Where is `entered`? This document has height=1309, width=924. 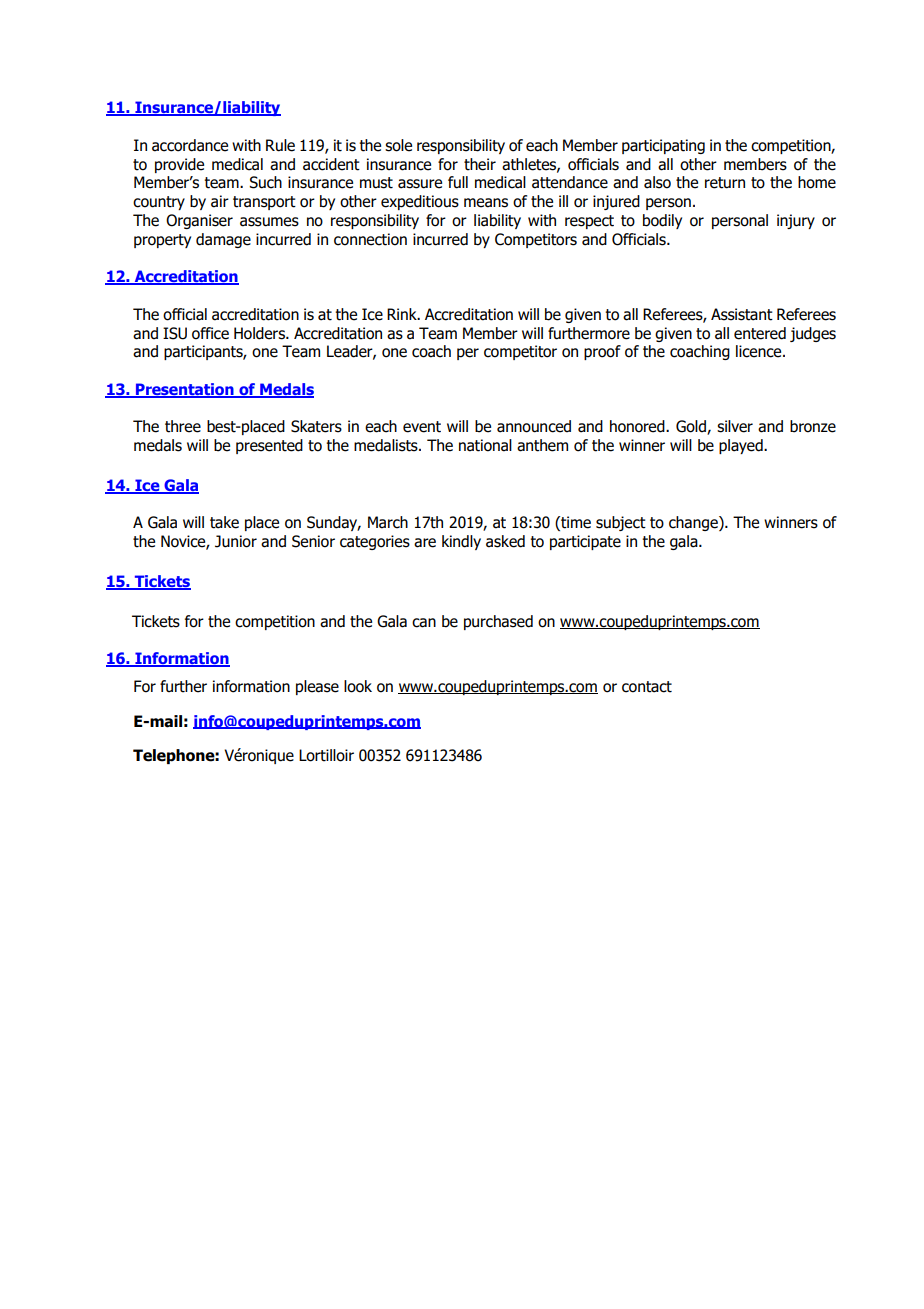 entered is located at coordinates (760, 333).
